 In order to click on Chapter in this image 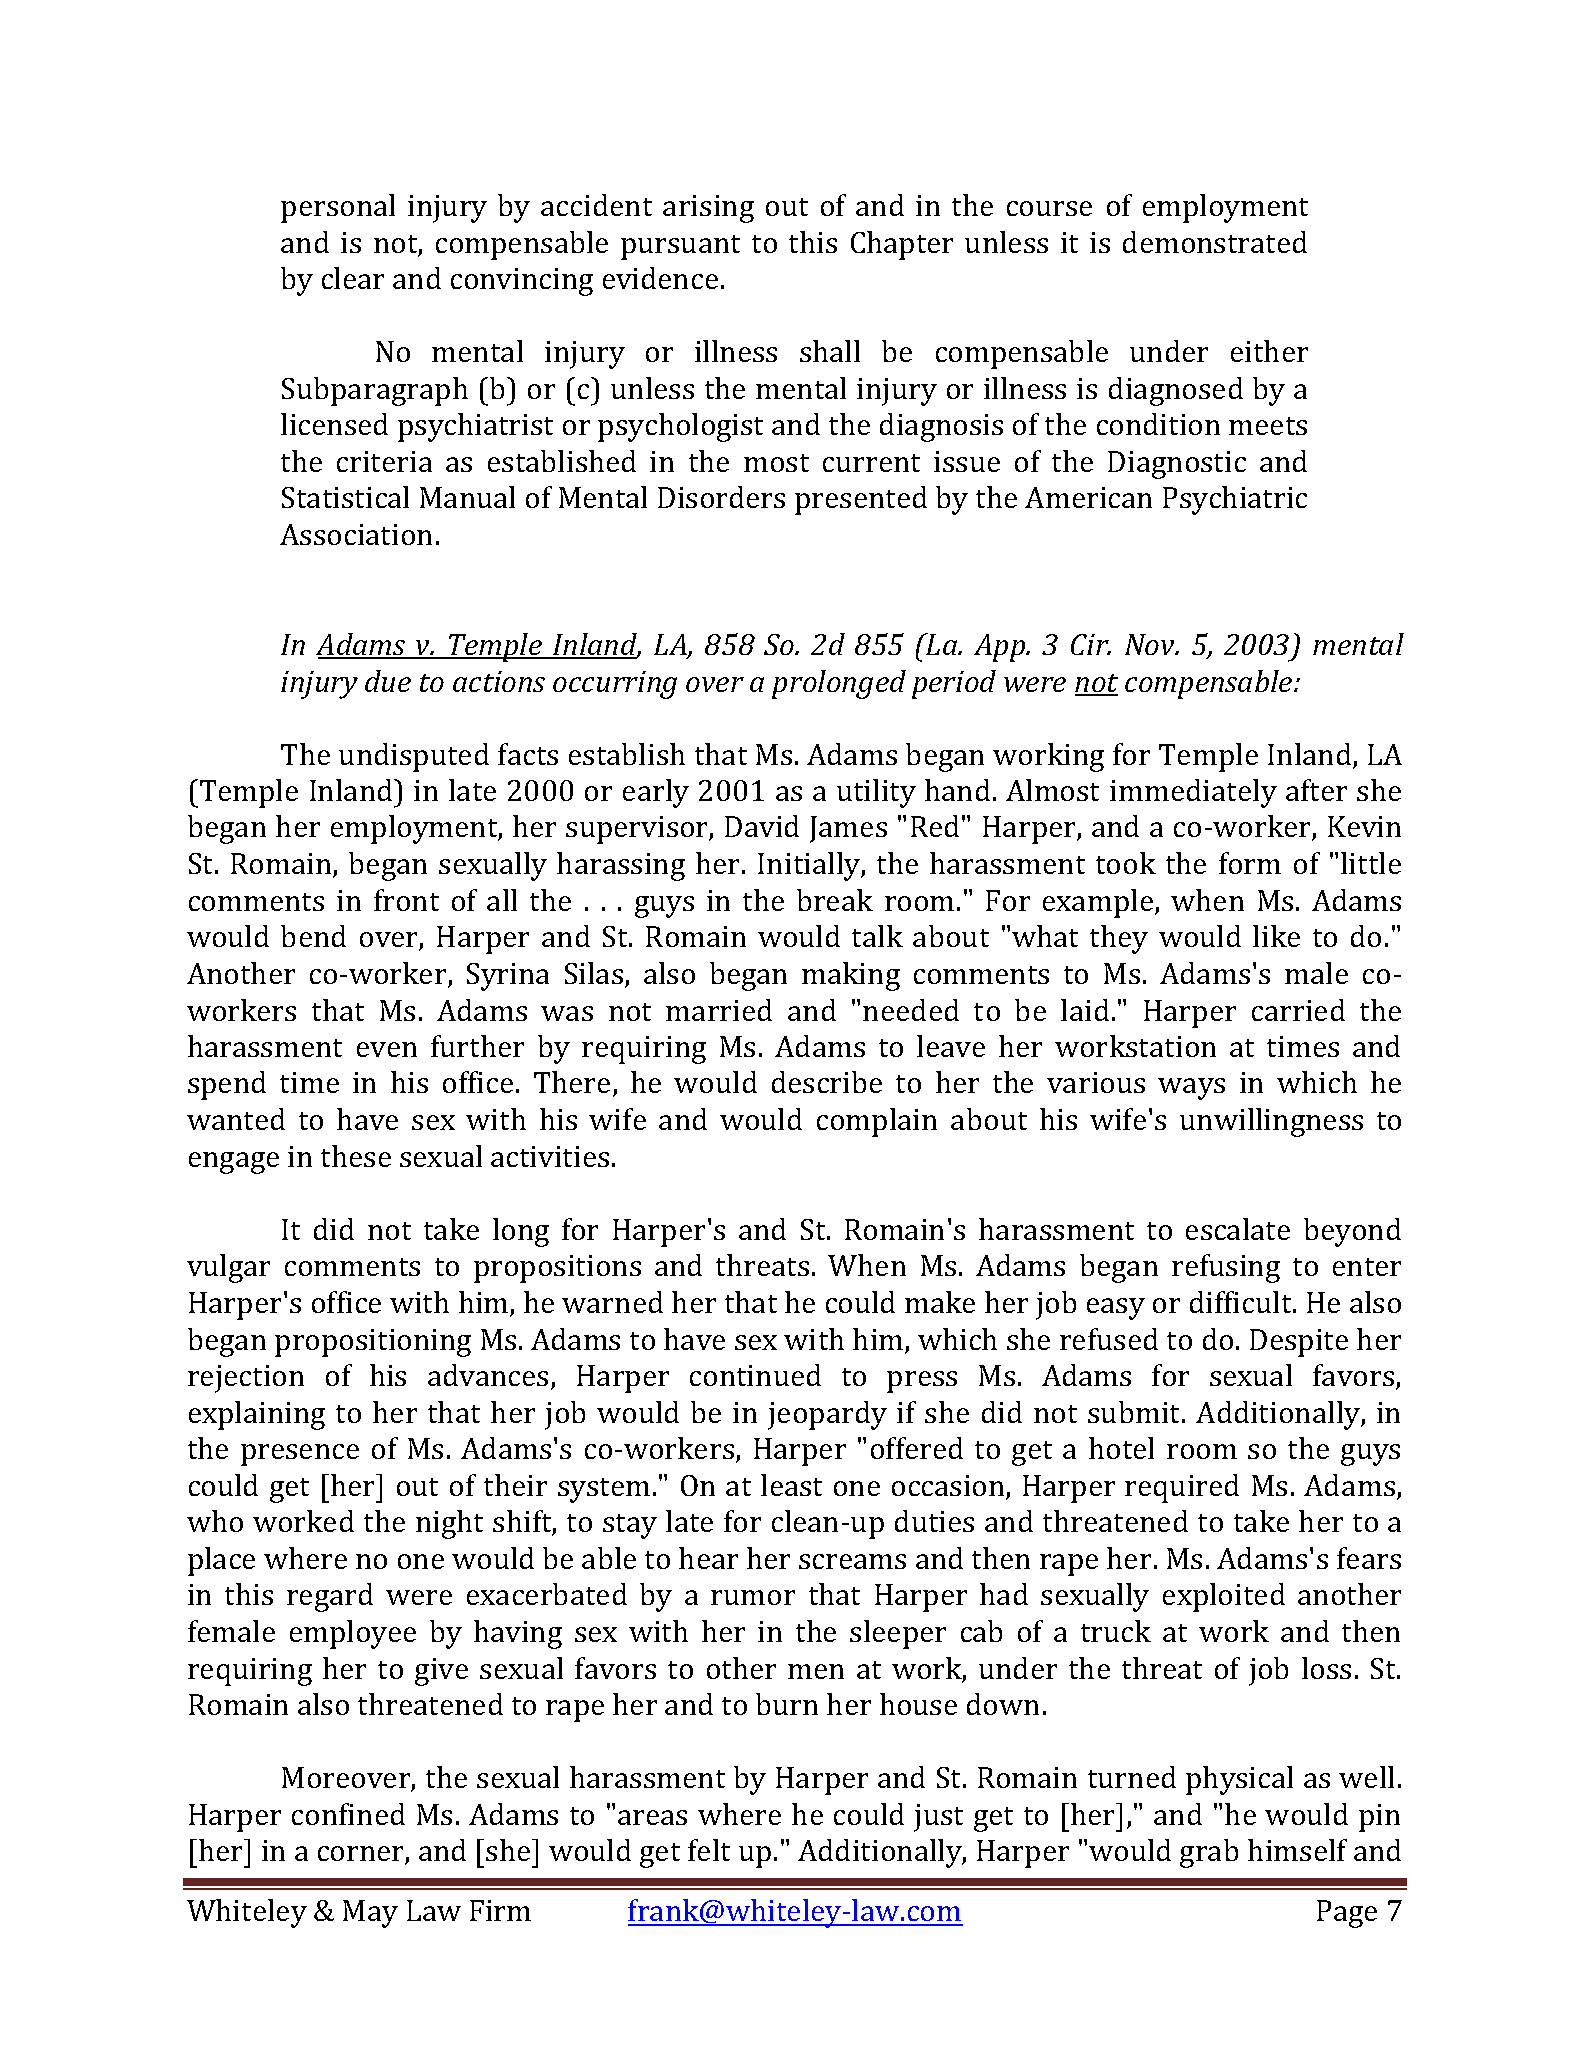, I will do `click(902, 245)`.
